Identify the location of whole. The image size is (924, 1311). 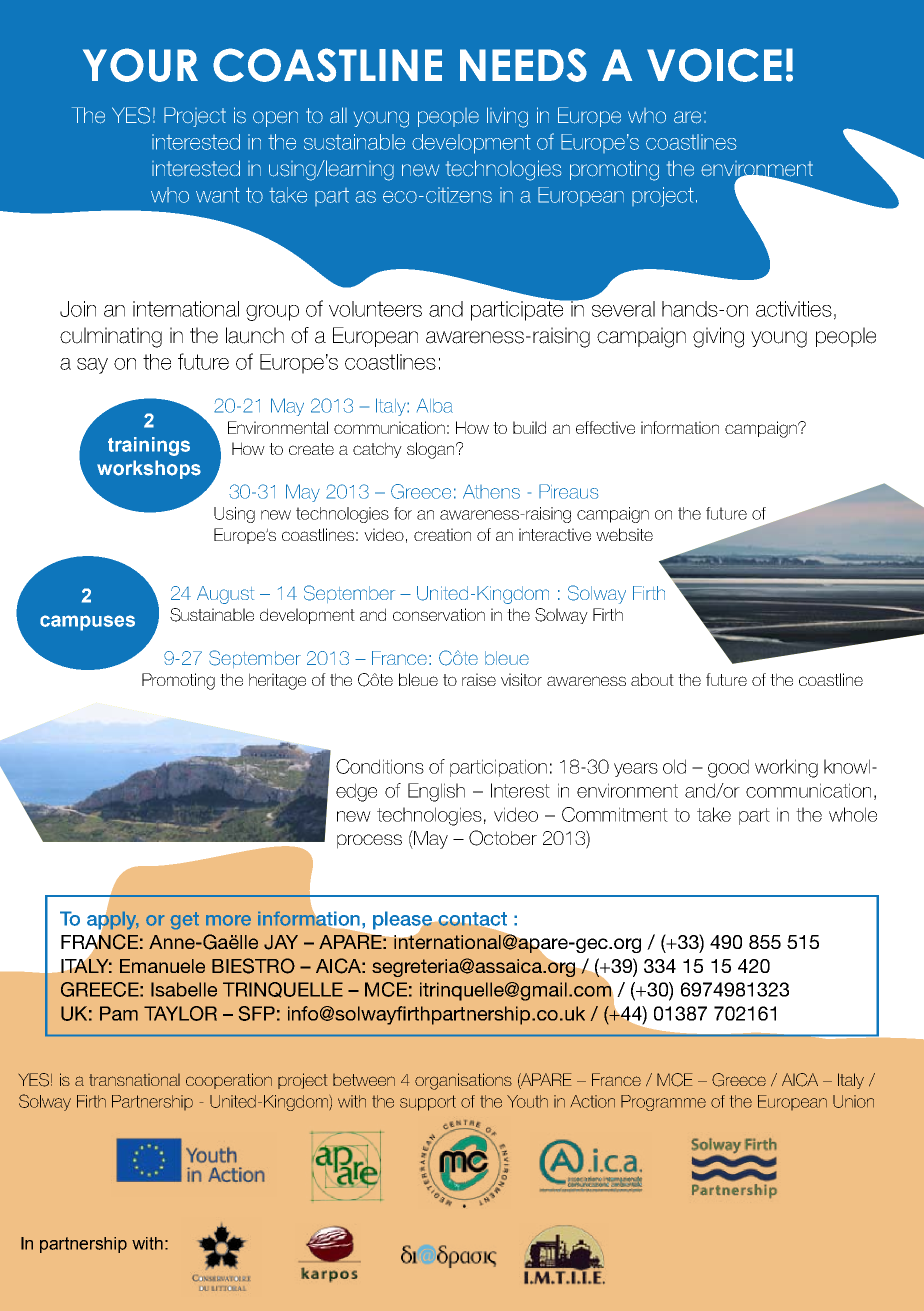
(853, 814).
